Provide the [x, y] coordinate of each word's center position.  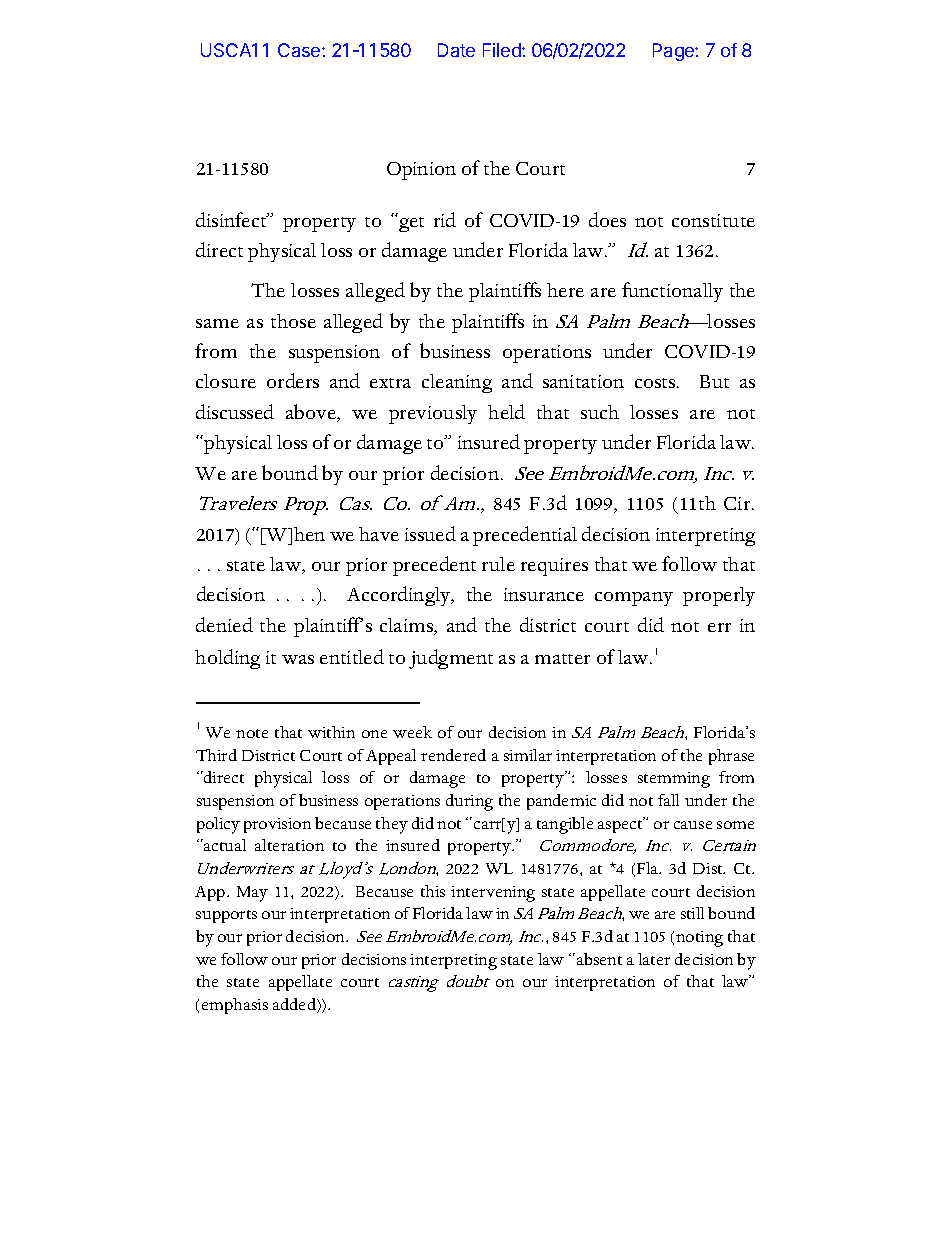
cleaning [457, 383]
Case [300, 50]
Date [456, 50]
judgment [451, 659]
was [298, 659]
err [719, 627]
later [654, 959]
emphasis [235, 1006]
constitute [713, 220]
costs [656, 383]
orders [293, 380]
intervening [493, 894]
